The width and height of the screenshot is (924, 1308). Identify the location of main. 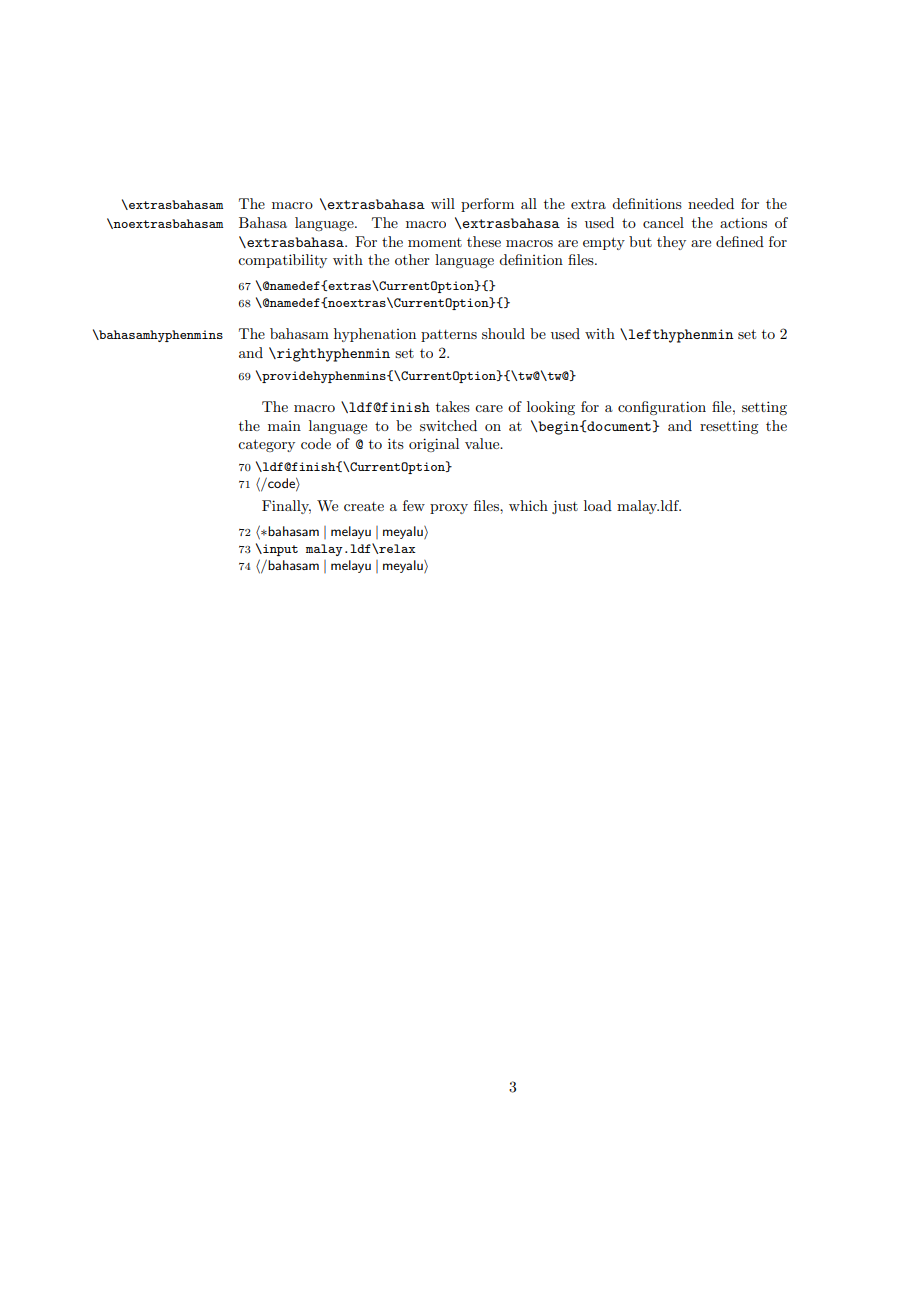
(284, 426).
